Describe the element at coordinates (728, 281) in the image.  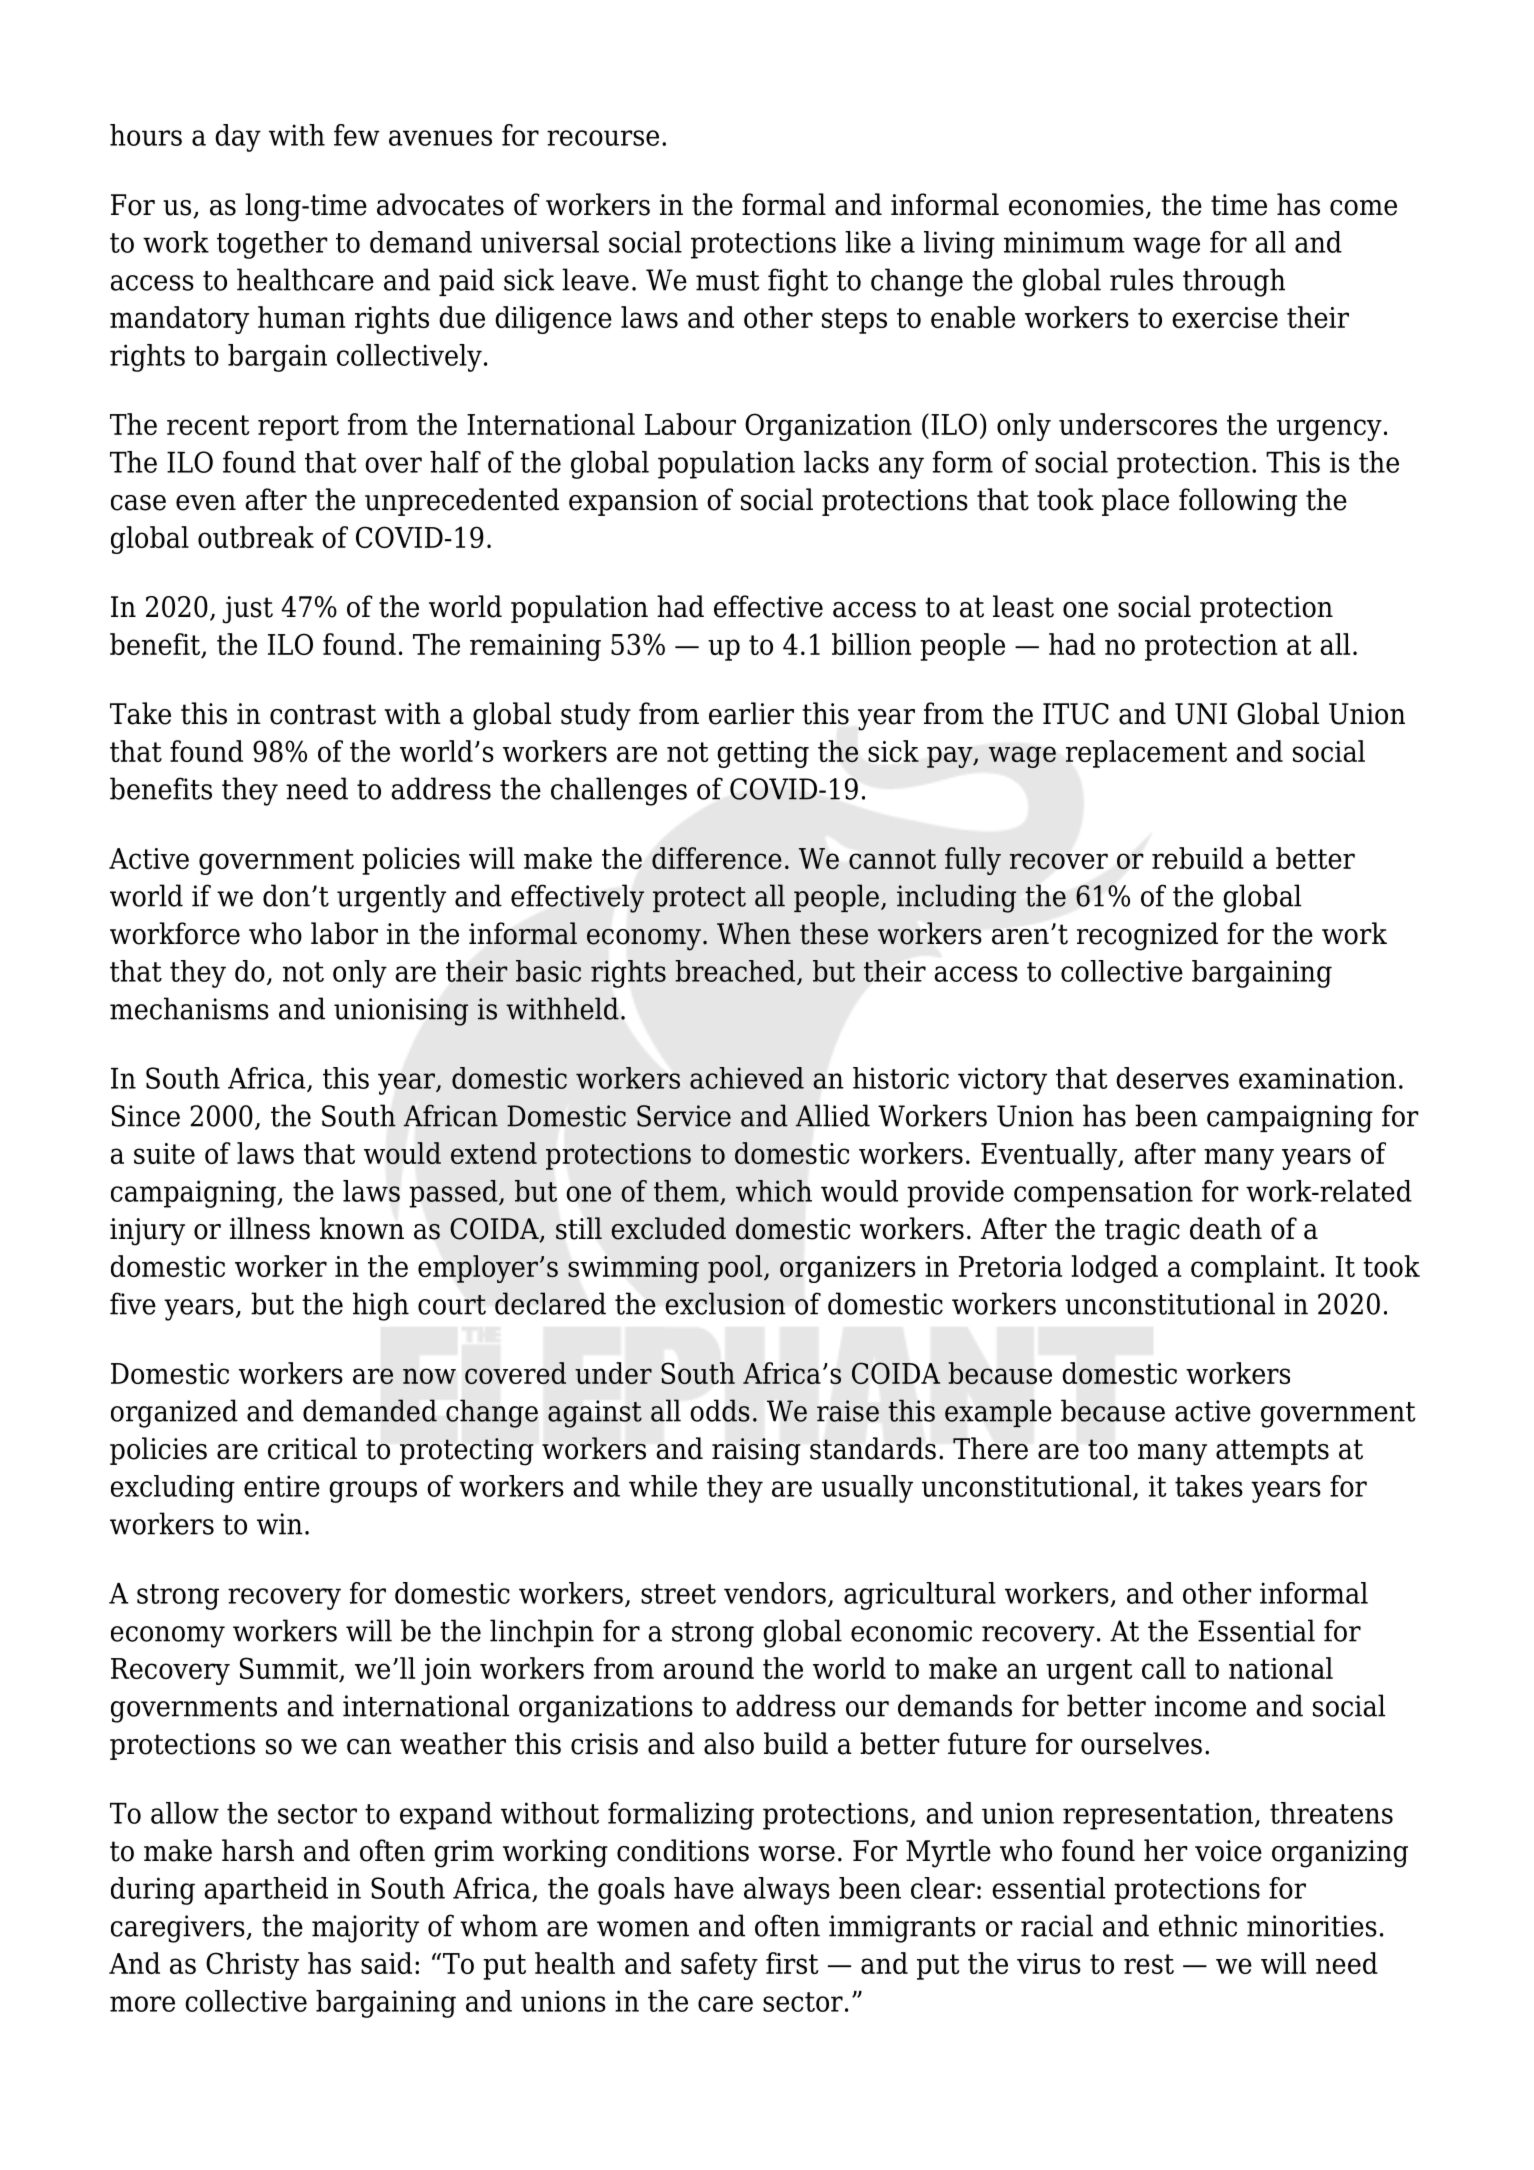
I see `must` at that location.
